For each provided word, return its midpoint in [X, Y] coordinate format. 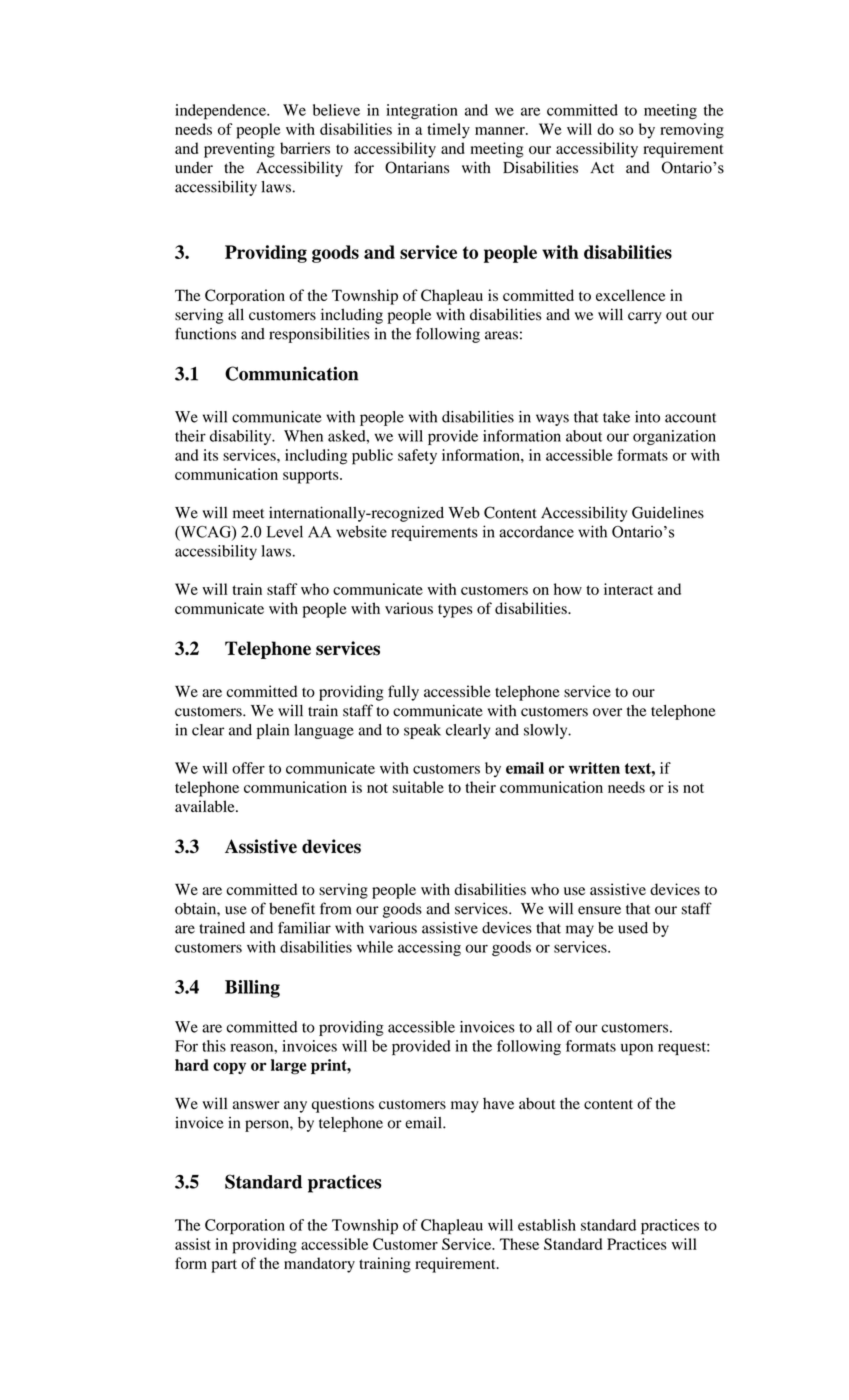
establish [547, 1225]
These [519, 1244]
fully [403, 693]
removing [692, 131]
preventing [239, 150]
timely [448, 131]
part [224, 1266]
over [607, 712]
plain [273, 731]
